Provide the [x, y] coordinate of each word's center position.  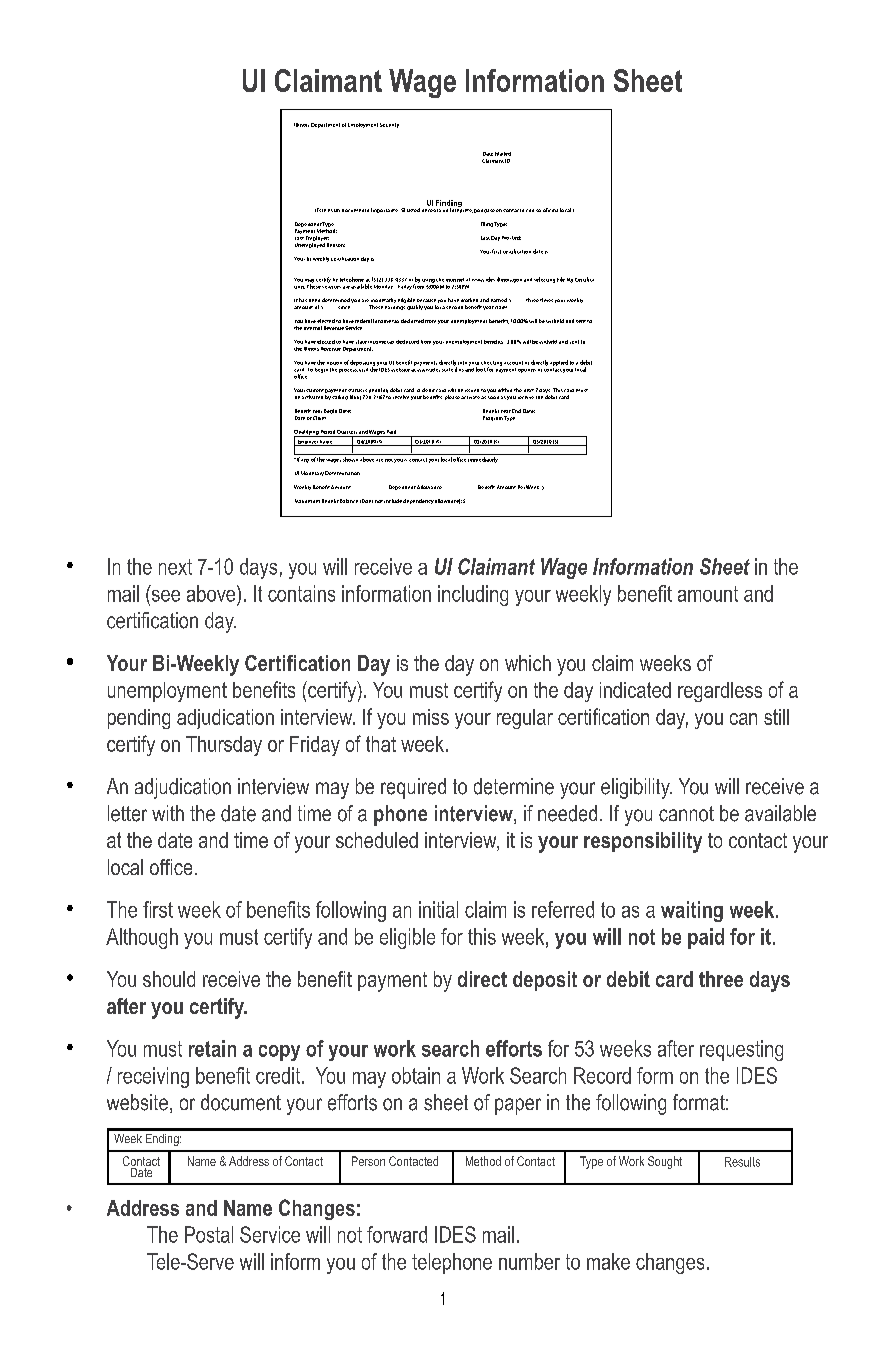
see [164, 594]
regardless [720, 692]
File [561, 279]
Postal [209, 1234]
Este [320, 210]
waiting [692, 911]
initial [438, 909]
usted [413, 210]
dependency [418, 501]
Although [142, 938]
